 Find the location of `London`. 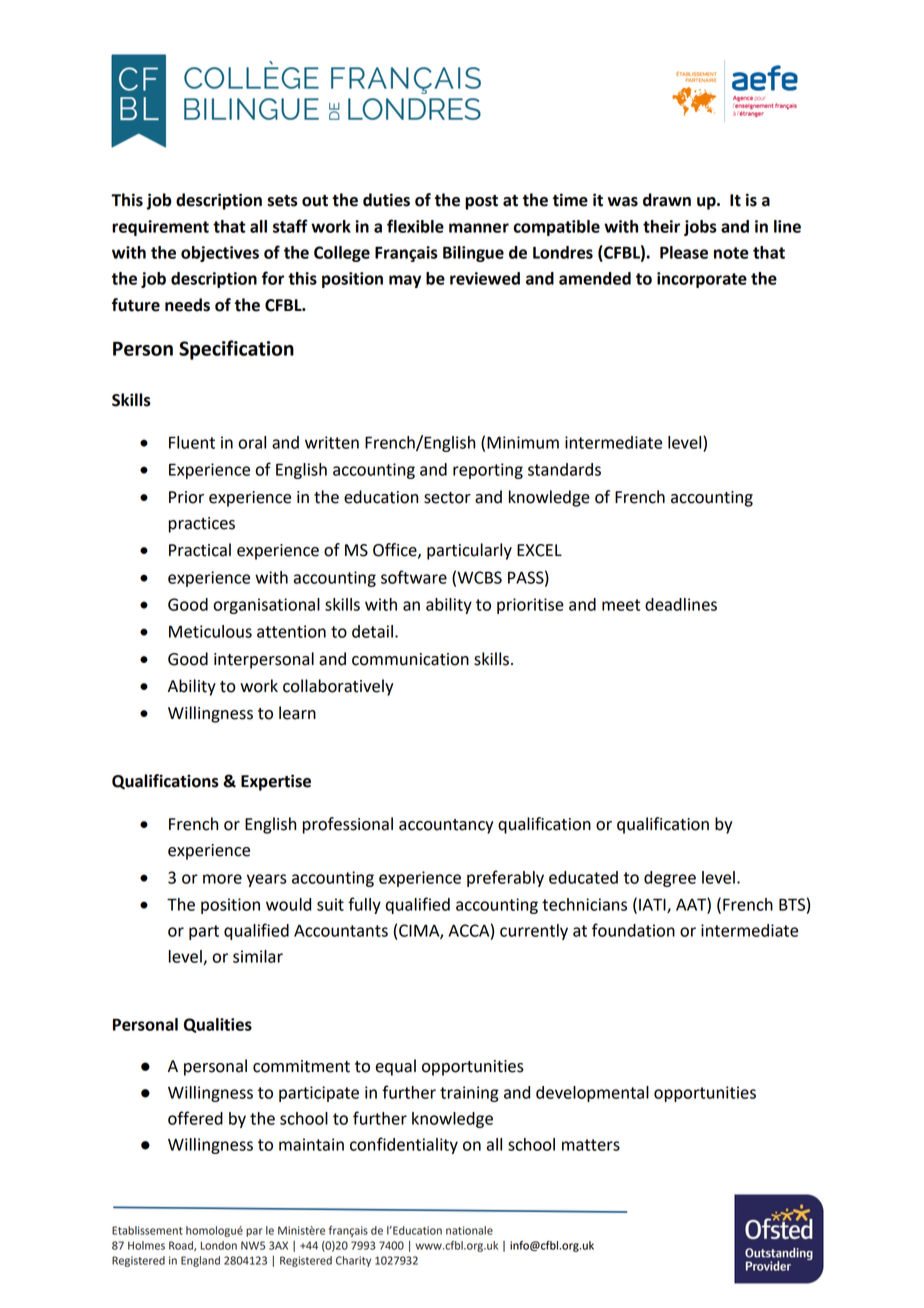

London is located at coordinates (219, 1245).
